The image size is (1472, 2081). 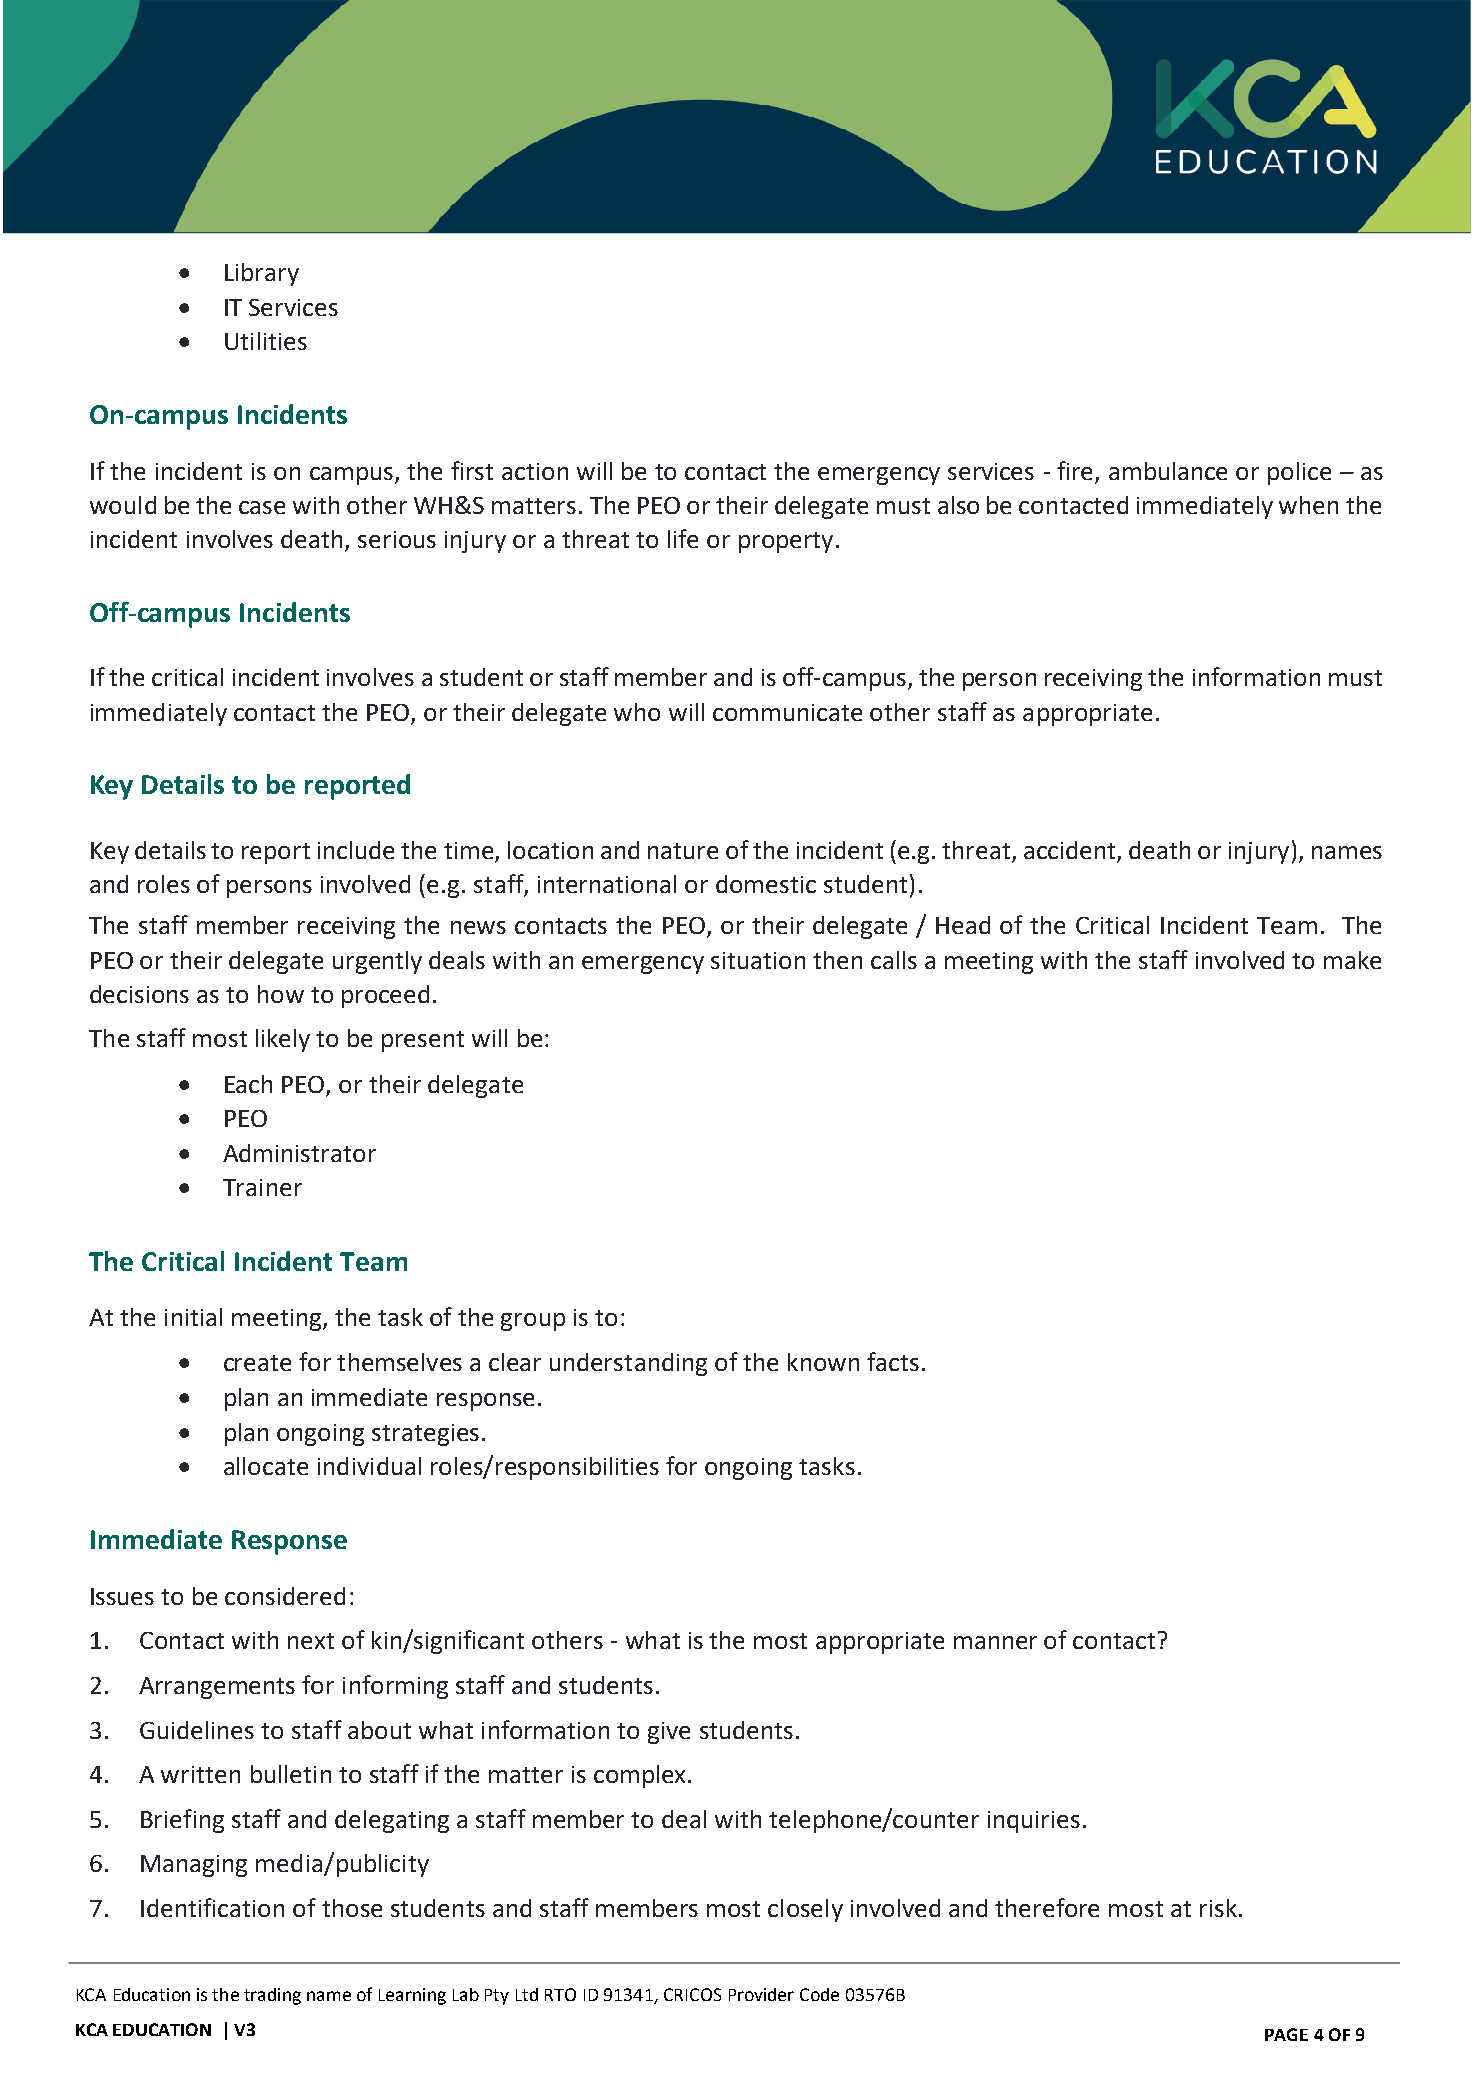 What do you see at coordinates (766, 884) in the document?
I see `domestic` at bounding box center [766, 884].
